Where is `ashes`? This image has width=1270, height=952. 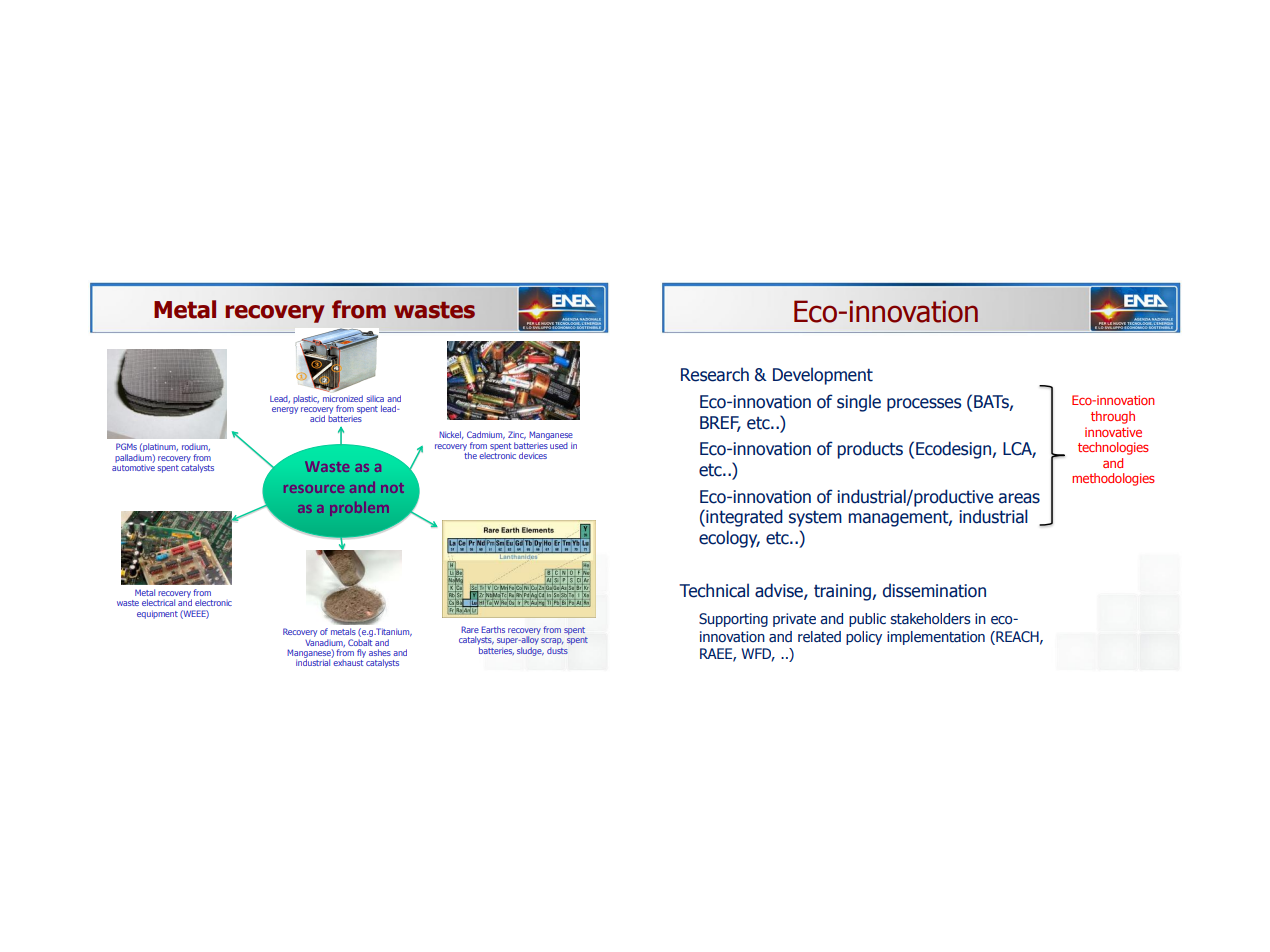 ashes is located at coordinates (380, 652).
